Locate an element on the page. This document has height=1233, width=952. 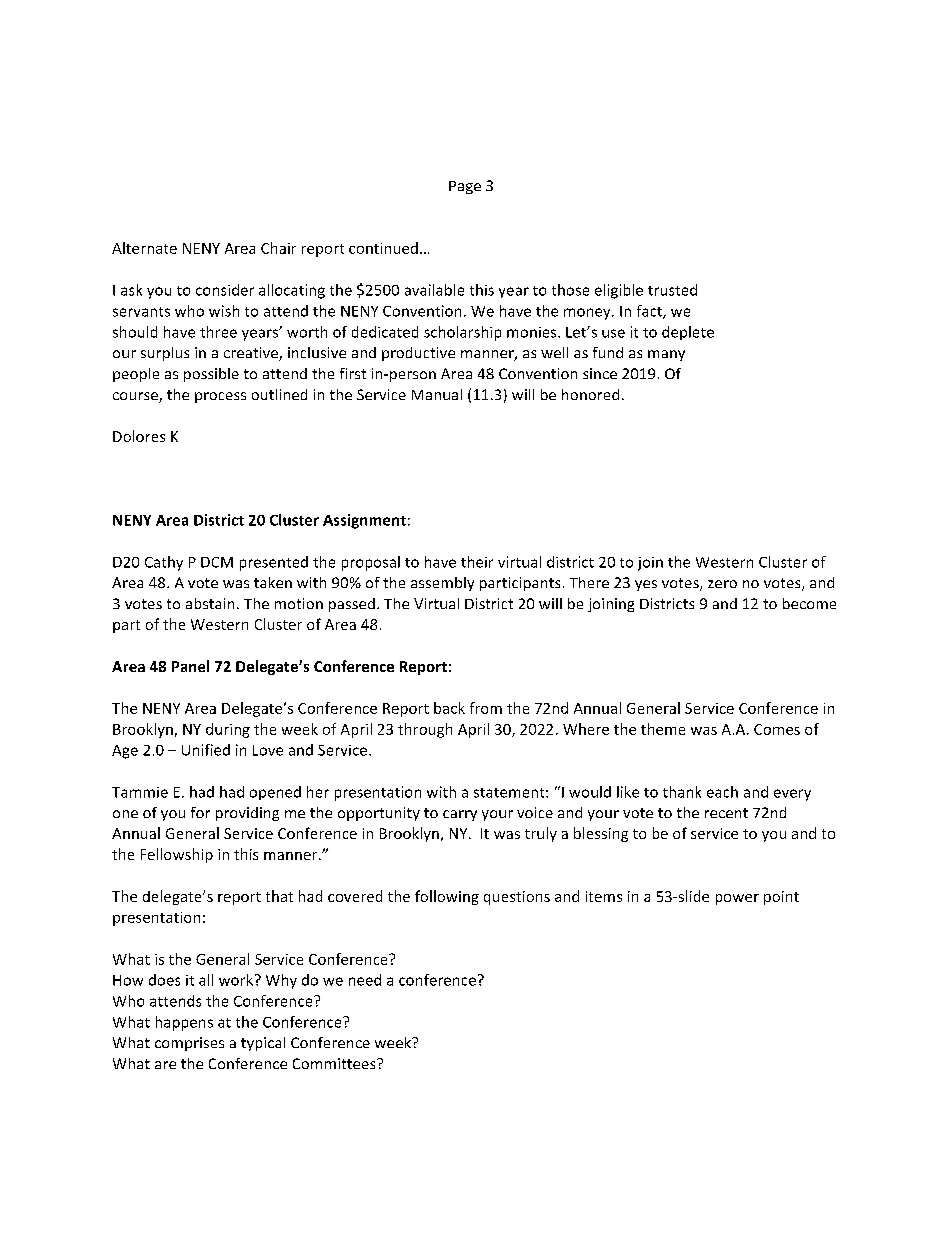
for is located at coordinates (200, 812).
